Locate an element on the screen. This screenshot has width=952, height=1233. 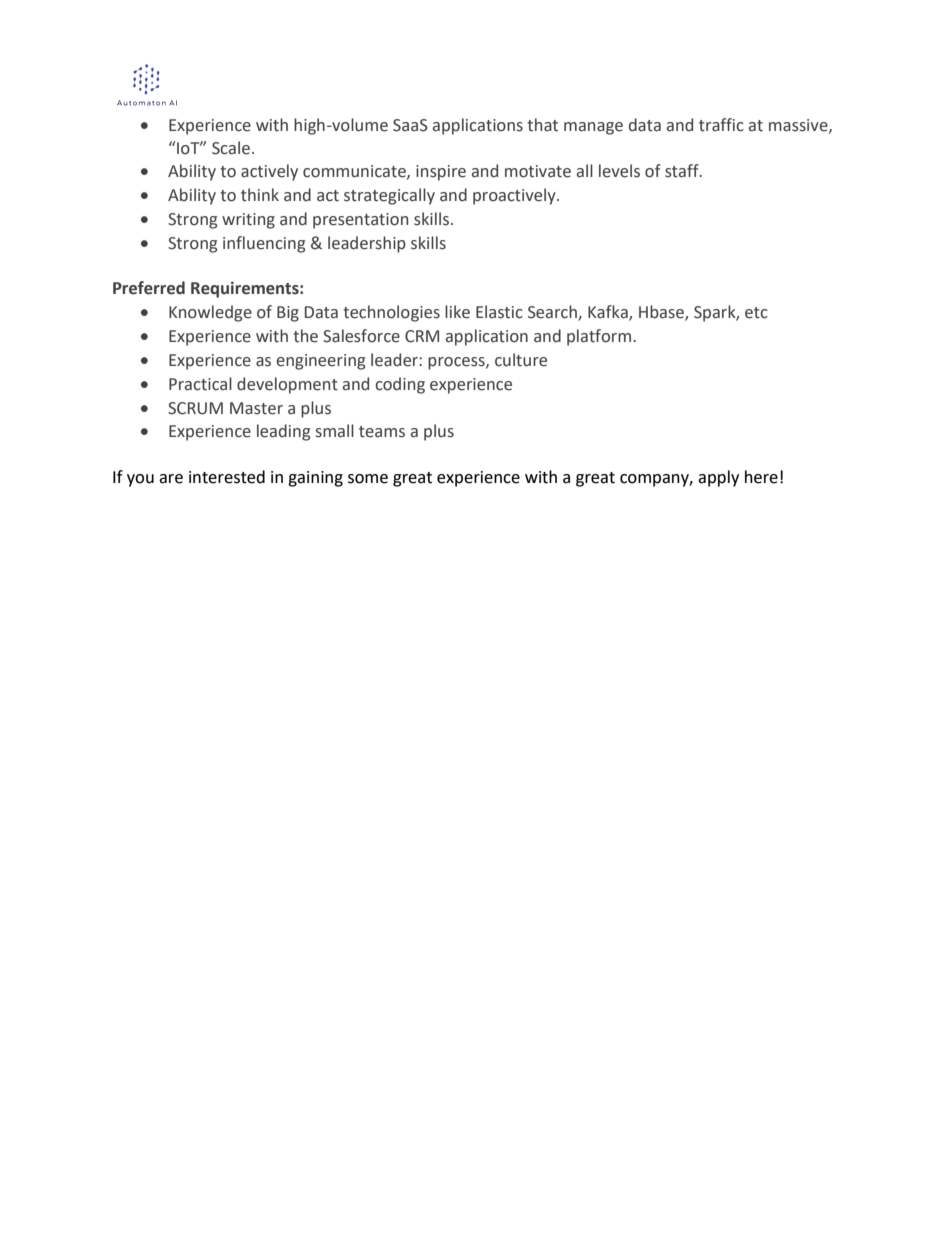
interested is located at coordinates (227, 477).
